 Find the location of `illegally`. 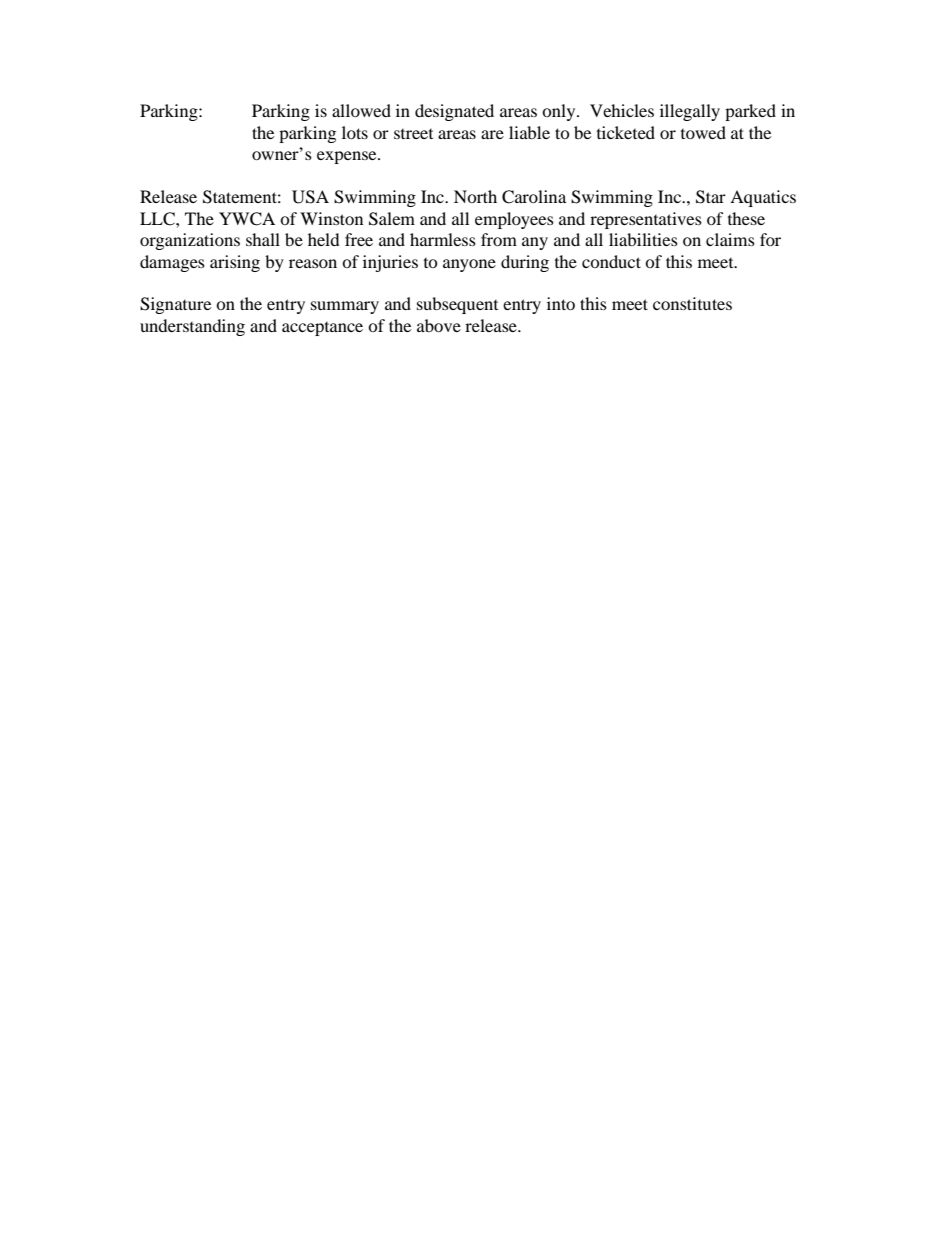

illegally is located at coordinates (690, 112).
